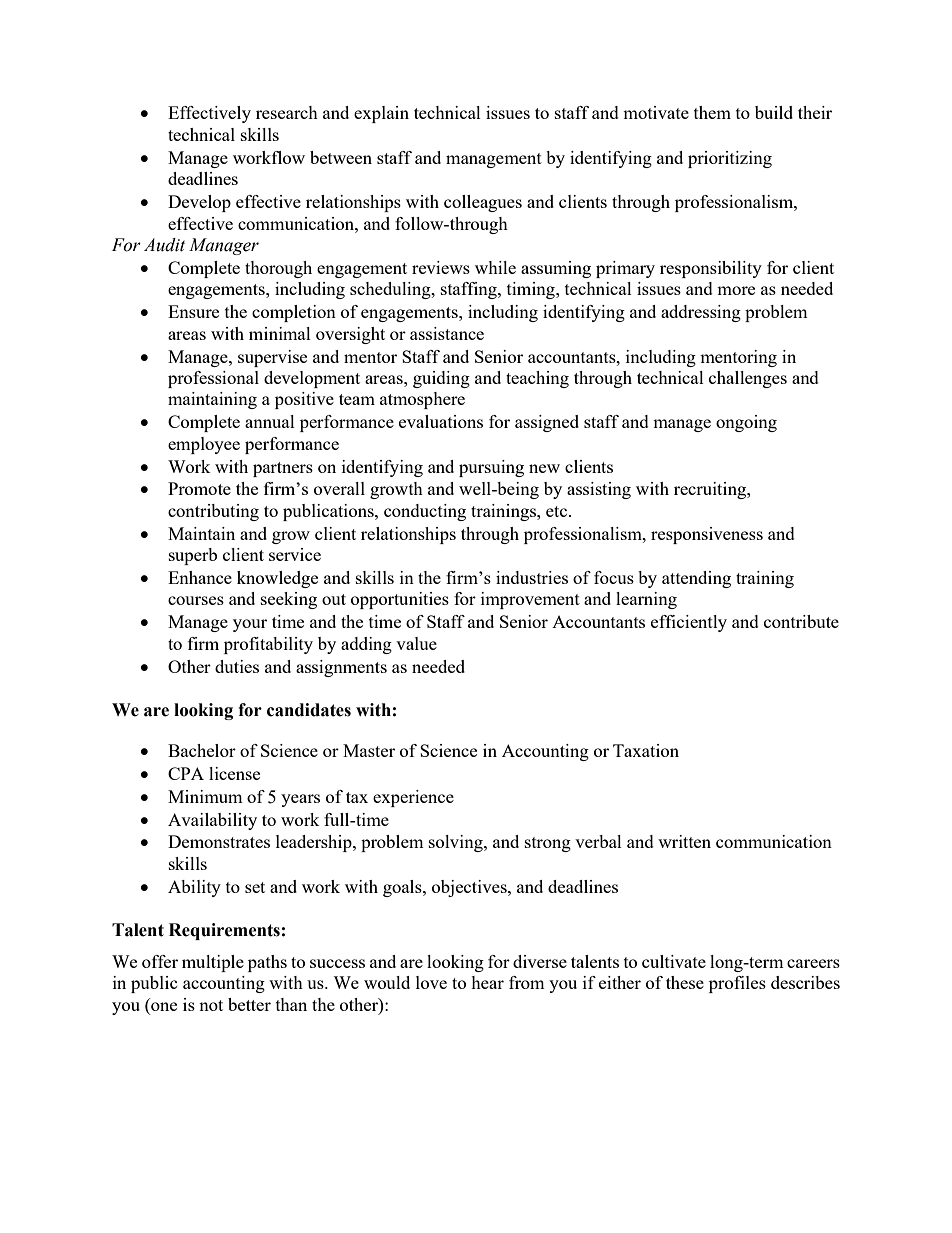 Image resolution: width=952 pixels, height=1233 pixels. I want to click on responsiveness, so click(707, 535).
